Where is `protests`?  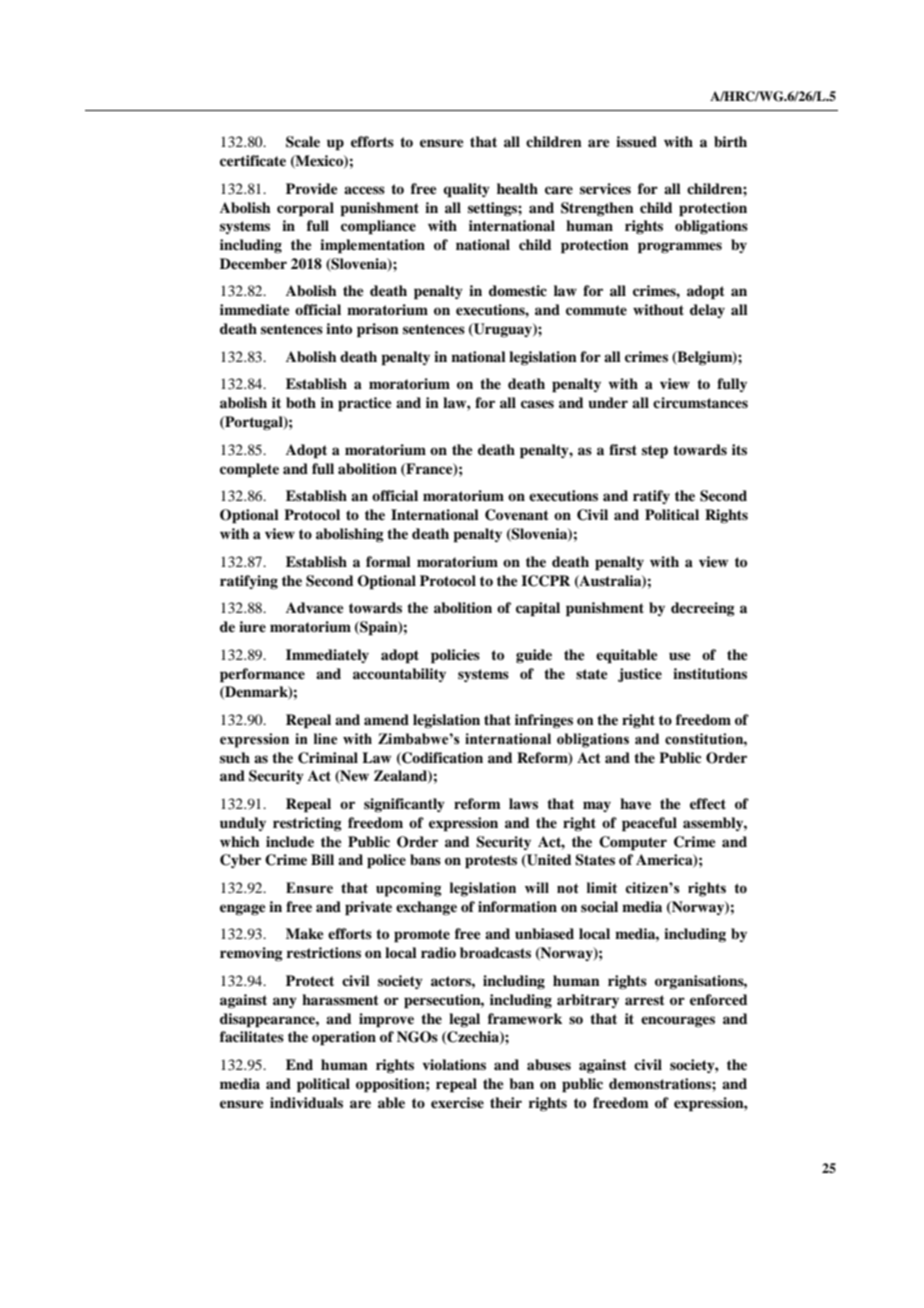 protests is located at coordinates (491, 862).
